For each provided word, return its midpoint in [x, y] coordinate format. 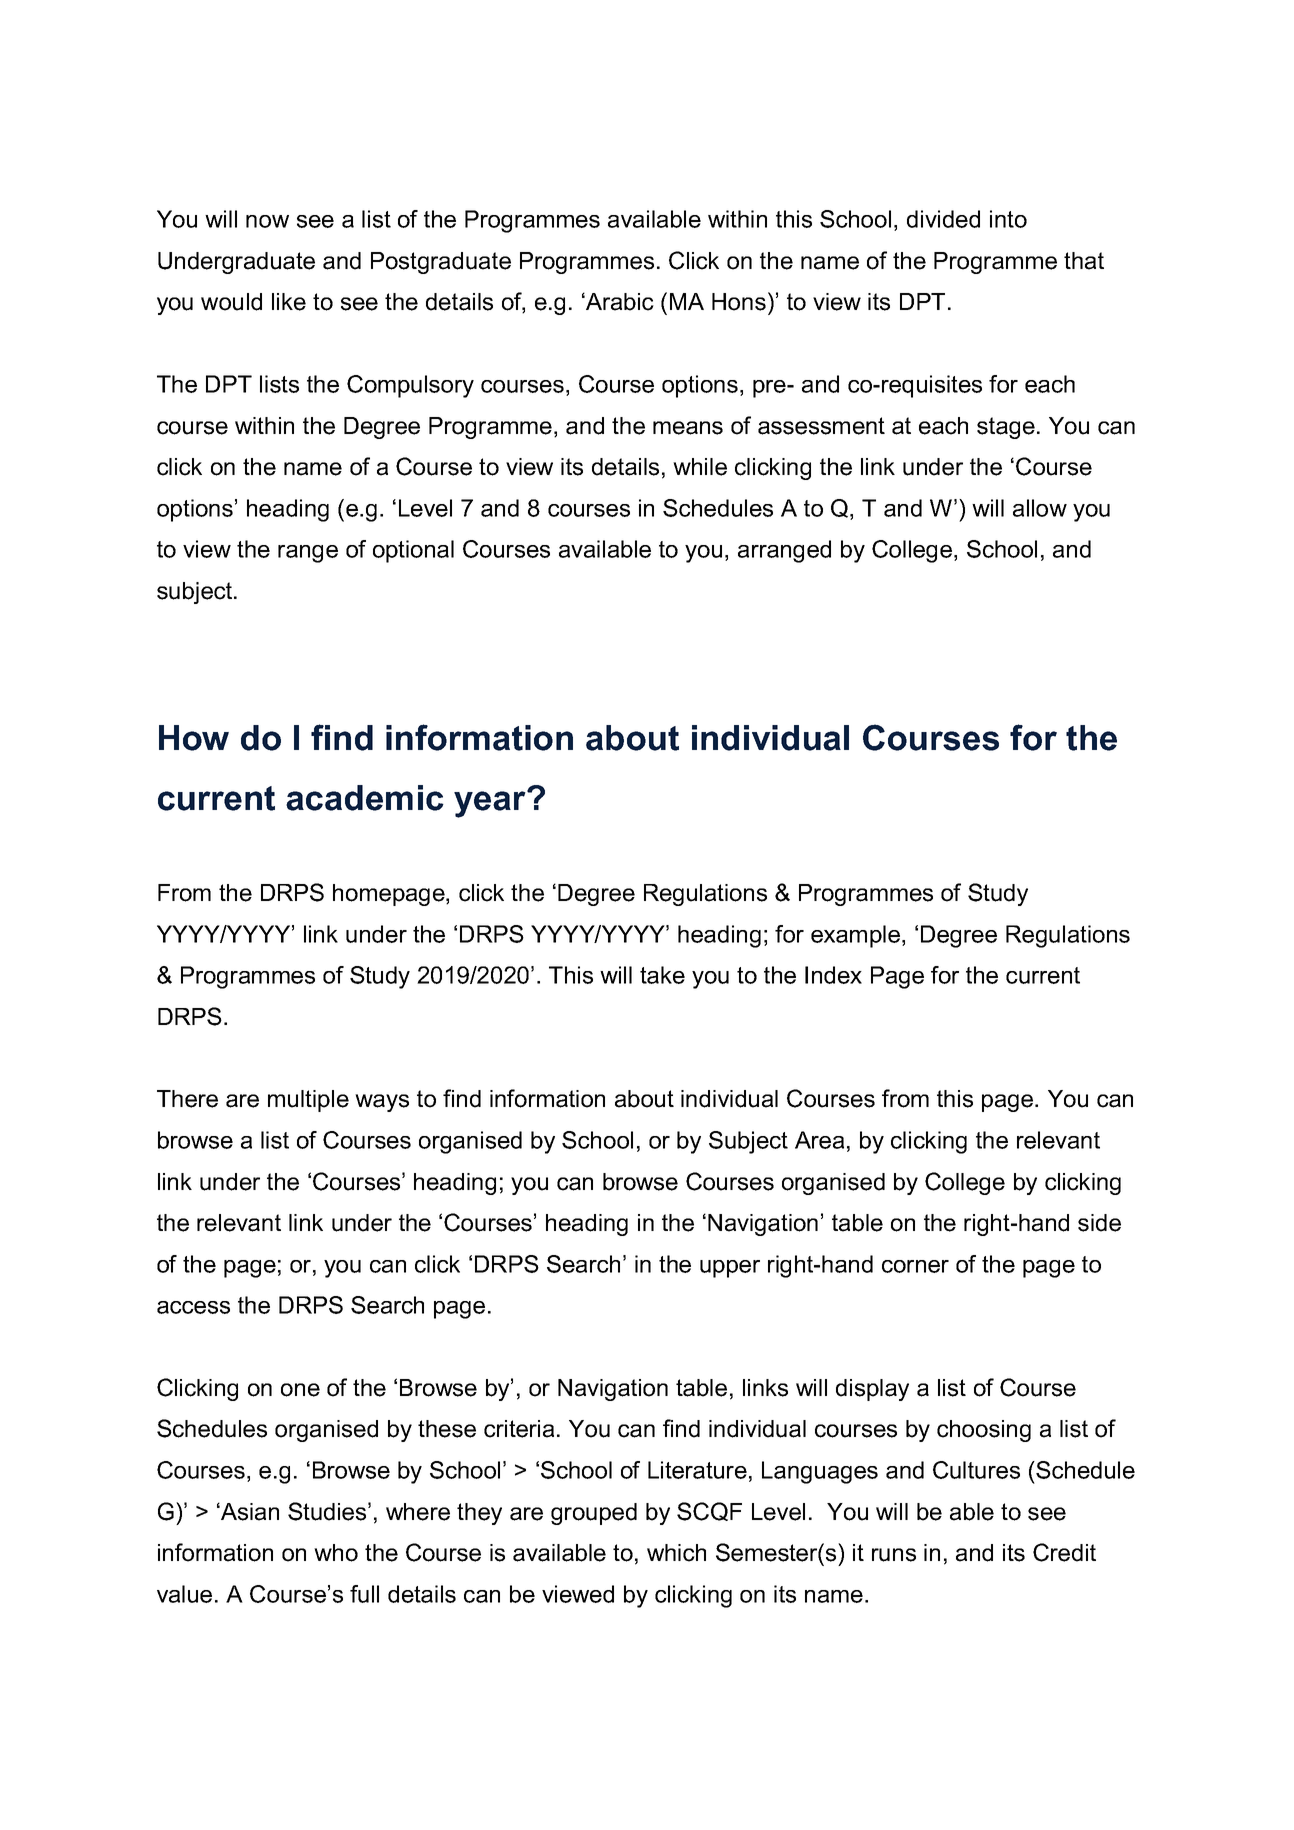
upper [730, 1269]
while [700, 467]
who [336, 1553]
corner [915, 1266]
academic [365, 798]
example [855, 936]
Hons [739, 302]
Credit [1064, 1552]
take [662, 975]
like [289, 302]
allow [1040, 508]
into [1008, 219]
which [676, 1553]
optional [413, 551]
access [193, 1307]
